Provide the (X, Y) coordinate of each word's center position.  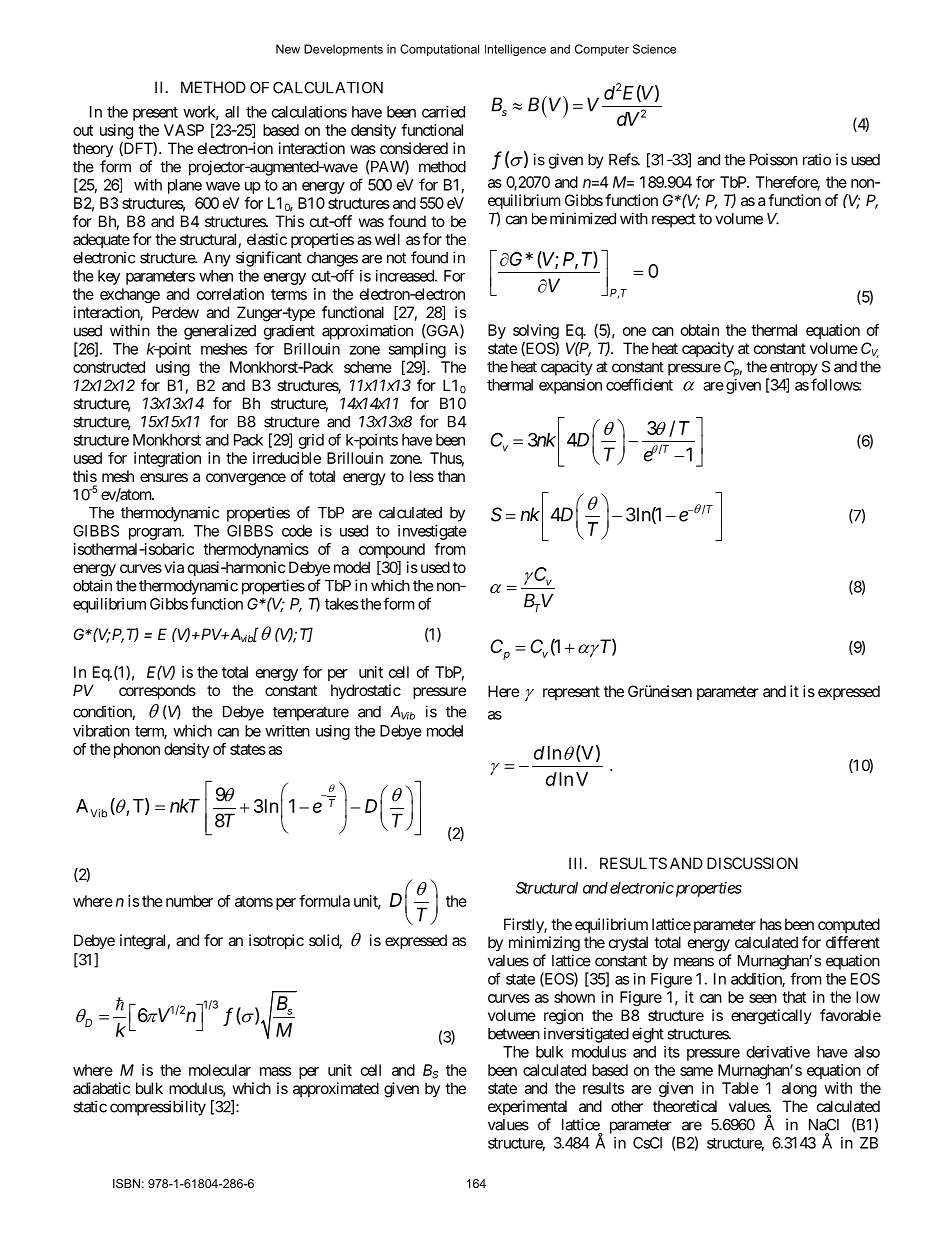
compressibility (158, 1108)
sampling (417, 350)
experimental (527, 1107)
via (174, 567)
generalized (220, 332)
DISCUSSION (752, 863)
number (189, 901)
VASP (184, 130)
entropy (794, 368)
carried (443, 112)
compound (392, 550)
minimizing (544, 944)
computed (849, 925)
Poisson (774, 159)
